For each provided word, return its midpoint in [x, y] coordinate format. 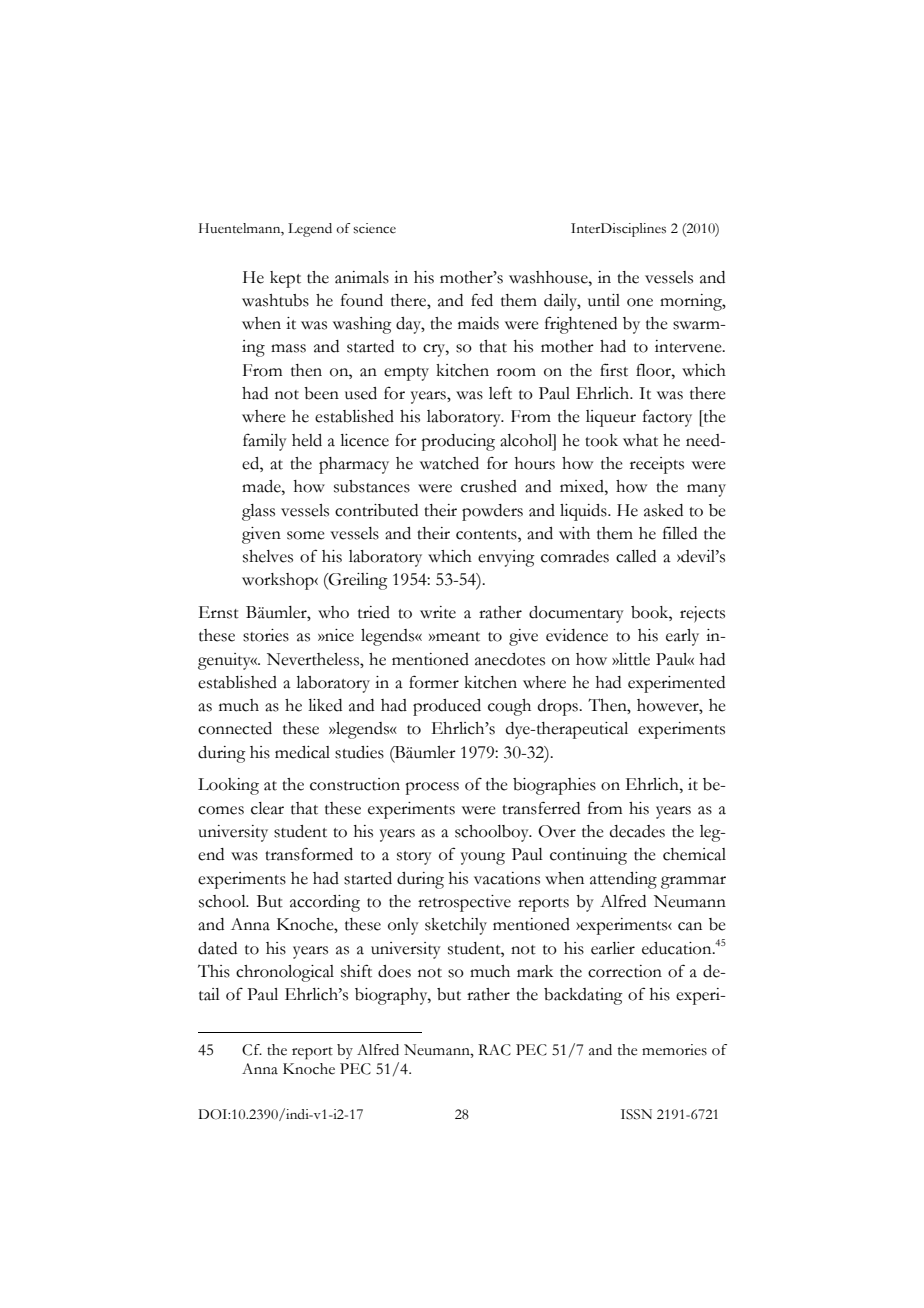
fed [482, 300]
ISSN [636, 1114]
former [434, 682]
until [604, 300]
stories [266, 635]
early [682, 637]
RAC [494, 1050]
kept [285, 279]
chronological [285, 973]
